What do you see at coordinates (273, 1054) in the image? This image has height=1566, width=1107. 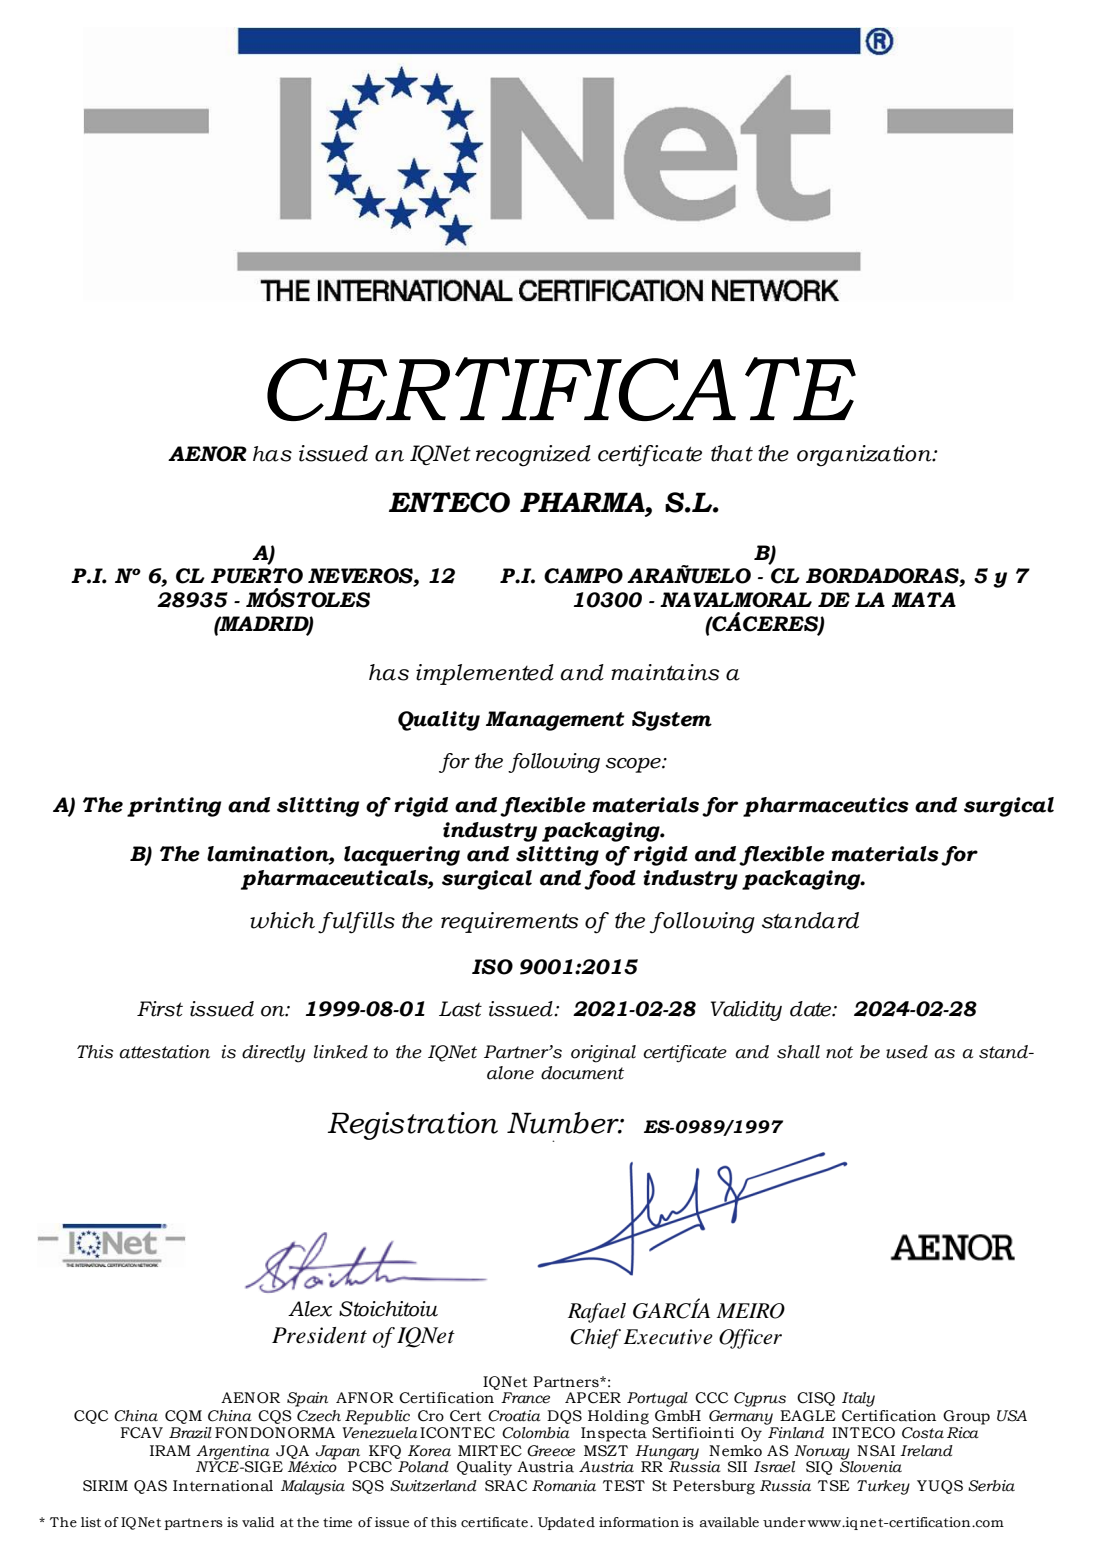 I see `directly` at bounding box center [273, 1054].
